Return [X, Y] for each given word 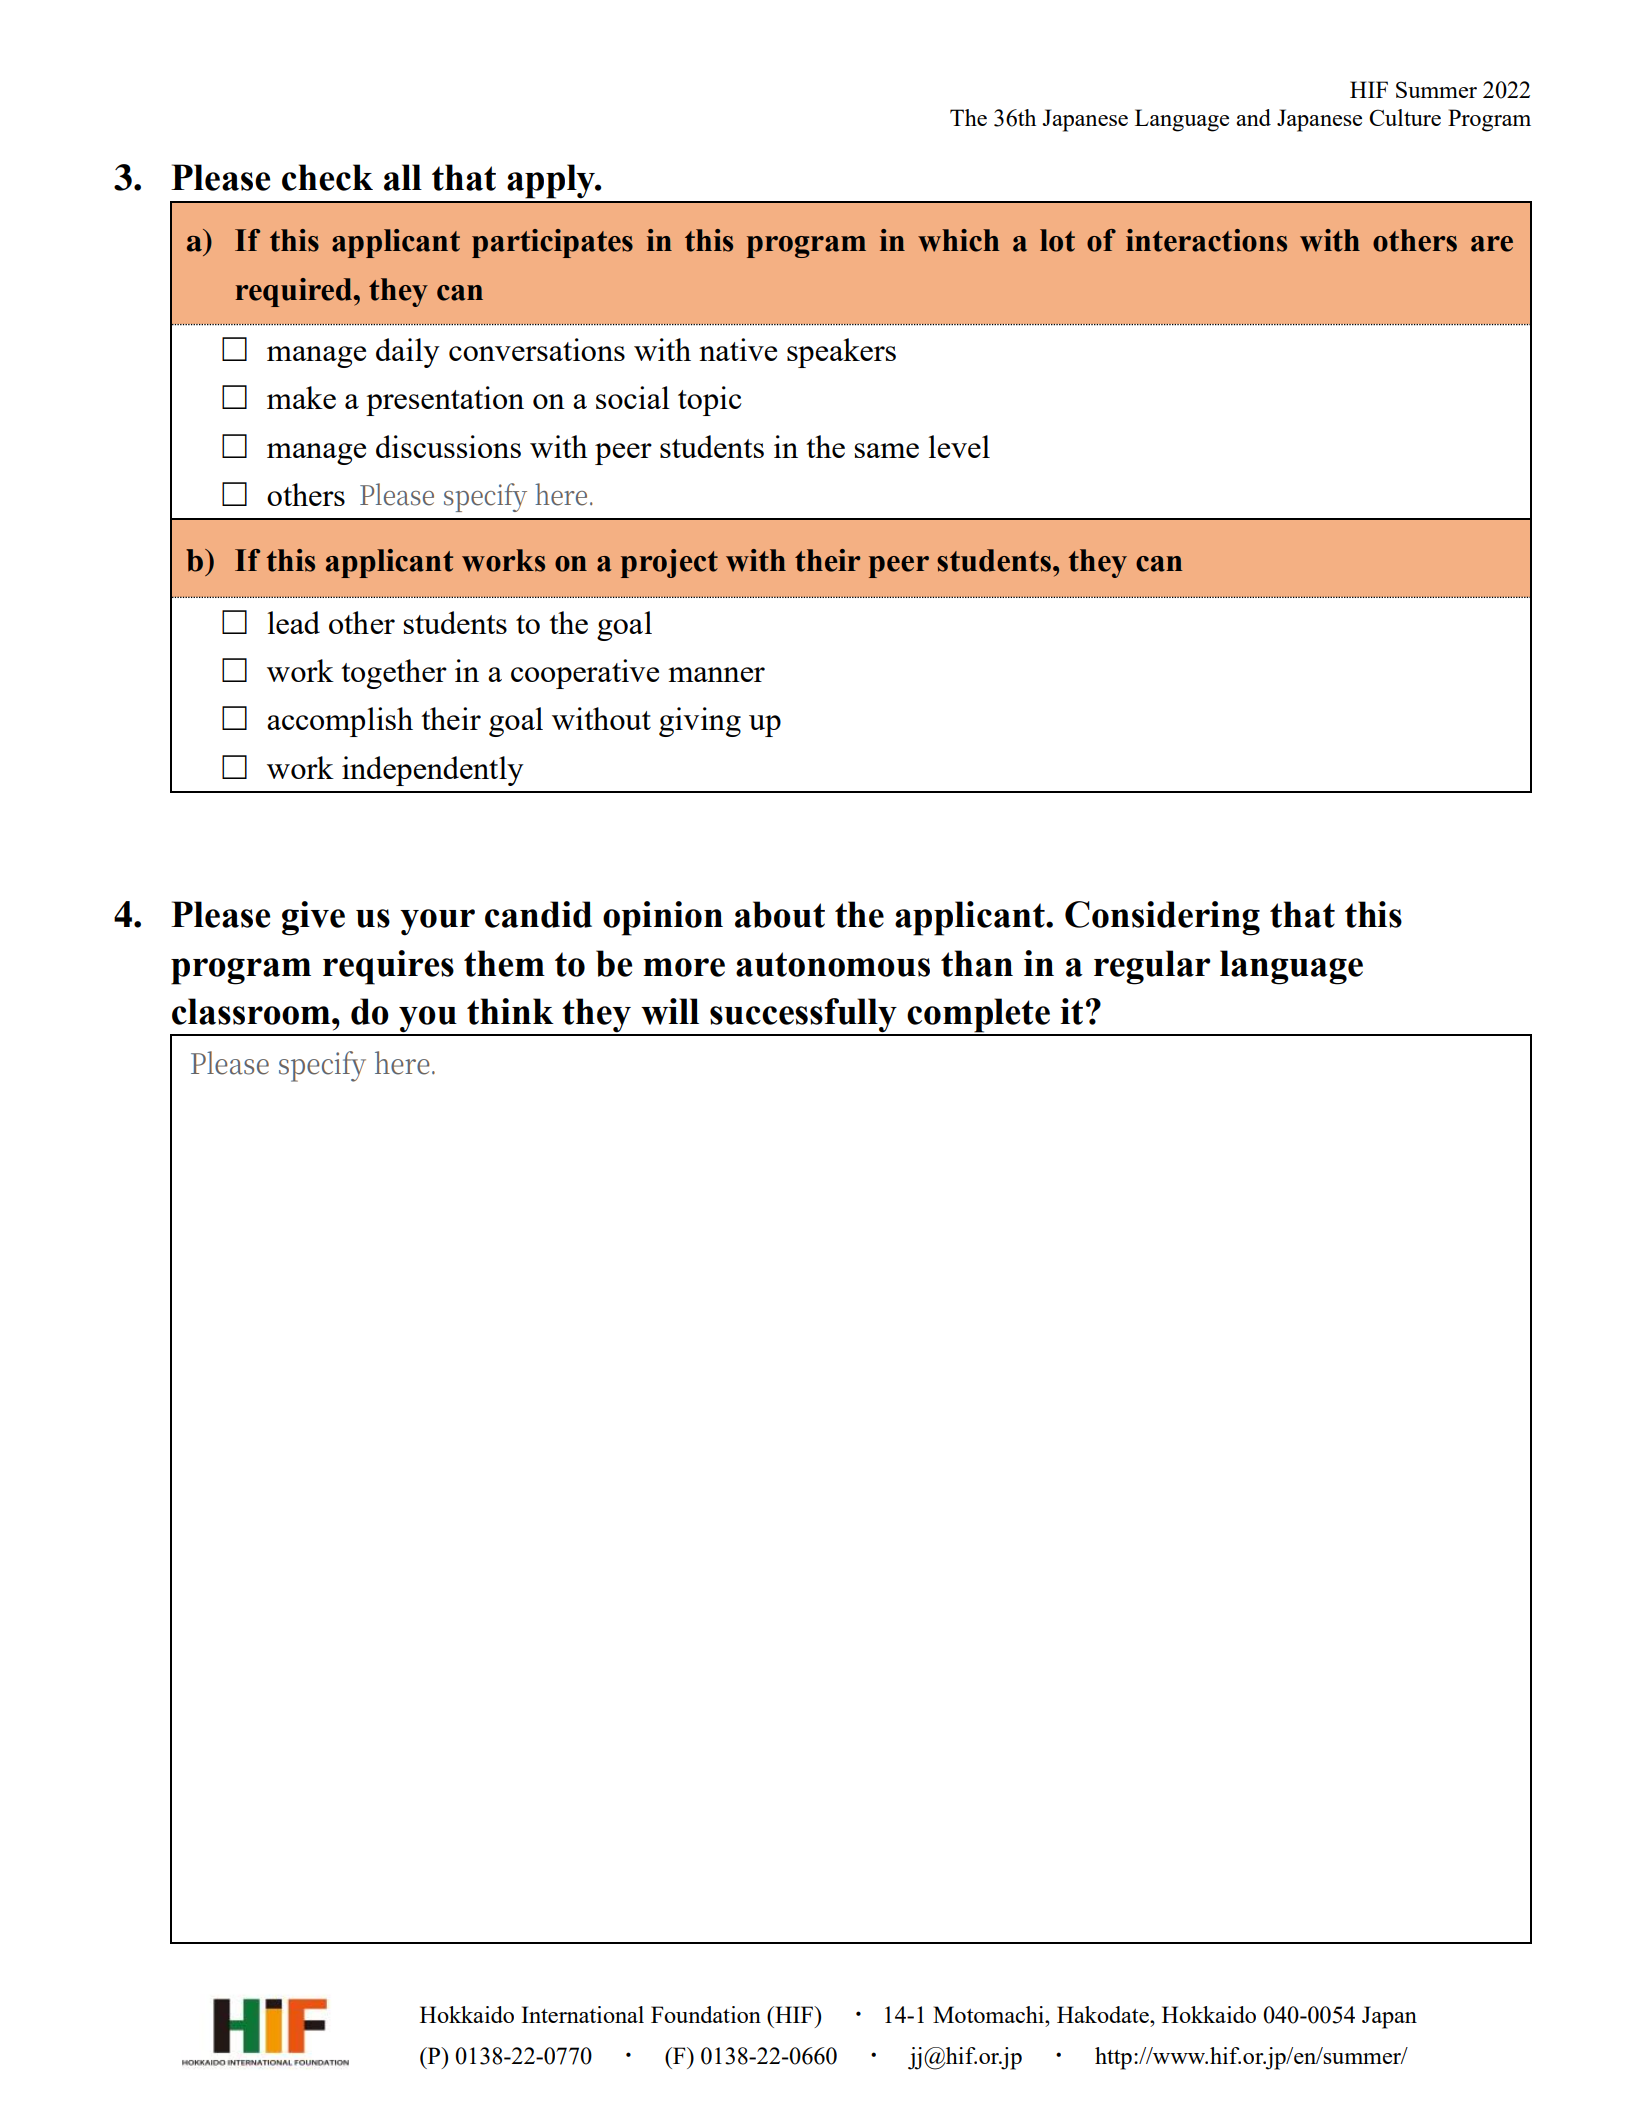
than [977, 963]
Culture [1405, 117]
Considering [1162, 918]
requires [388, 967]
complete [978, 1016]
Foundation [706, 2014]
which [958, 240]
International [582, 2014]
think [510, 1011]
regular [1152, 967]
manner [716, 674]
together [394, 674]
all [403, 177]
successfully [803, 1016]
